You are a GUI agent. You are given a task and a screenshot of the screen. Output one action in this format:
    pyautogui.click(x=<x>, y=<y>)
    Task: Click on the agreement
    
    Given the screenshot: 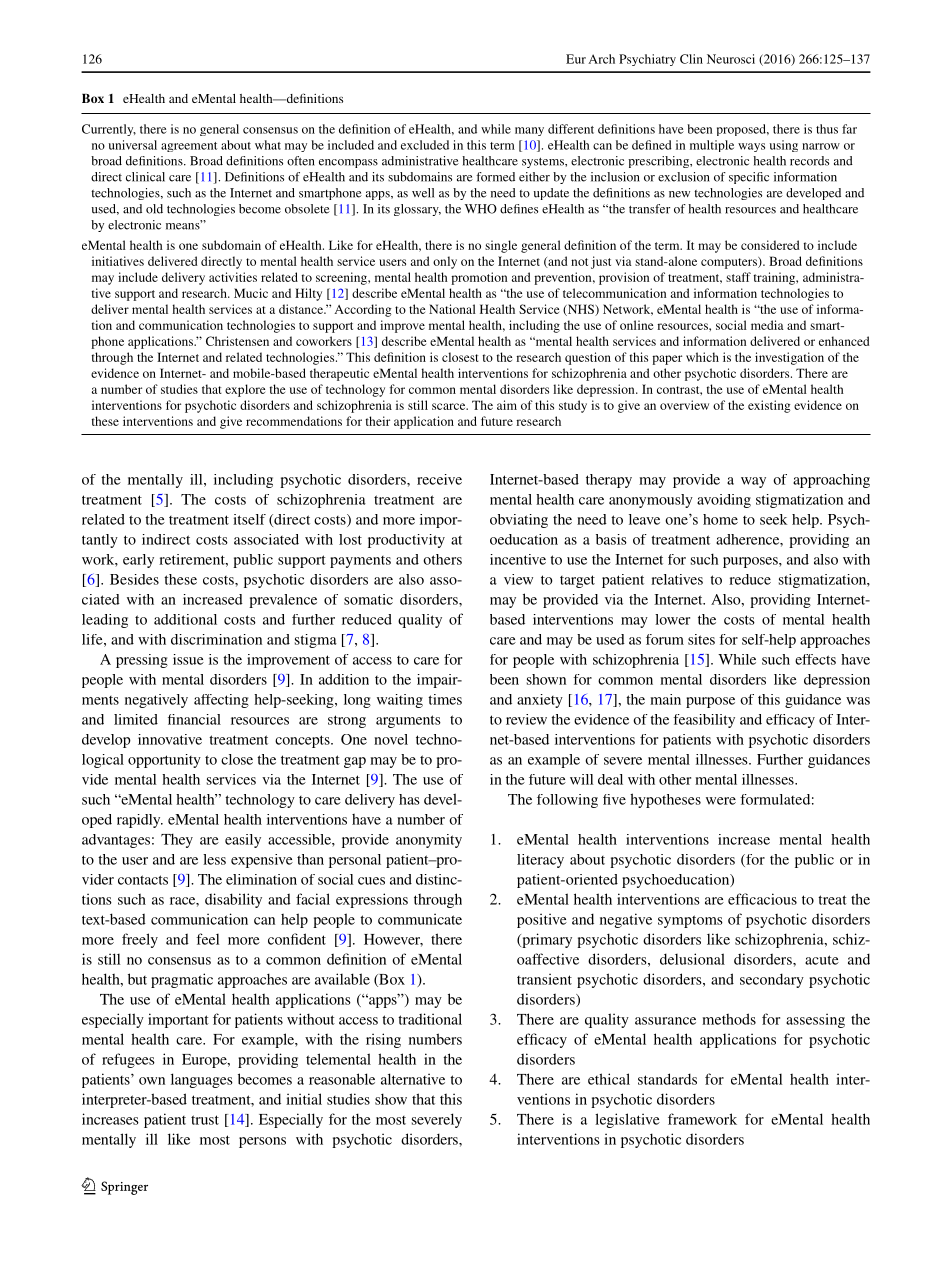 What is the action you would take?
    pyautogui.click(x=189, y=147)
